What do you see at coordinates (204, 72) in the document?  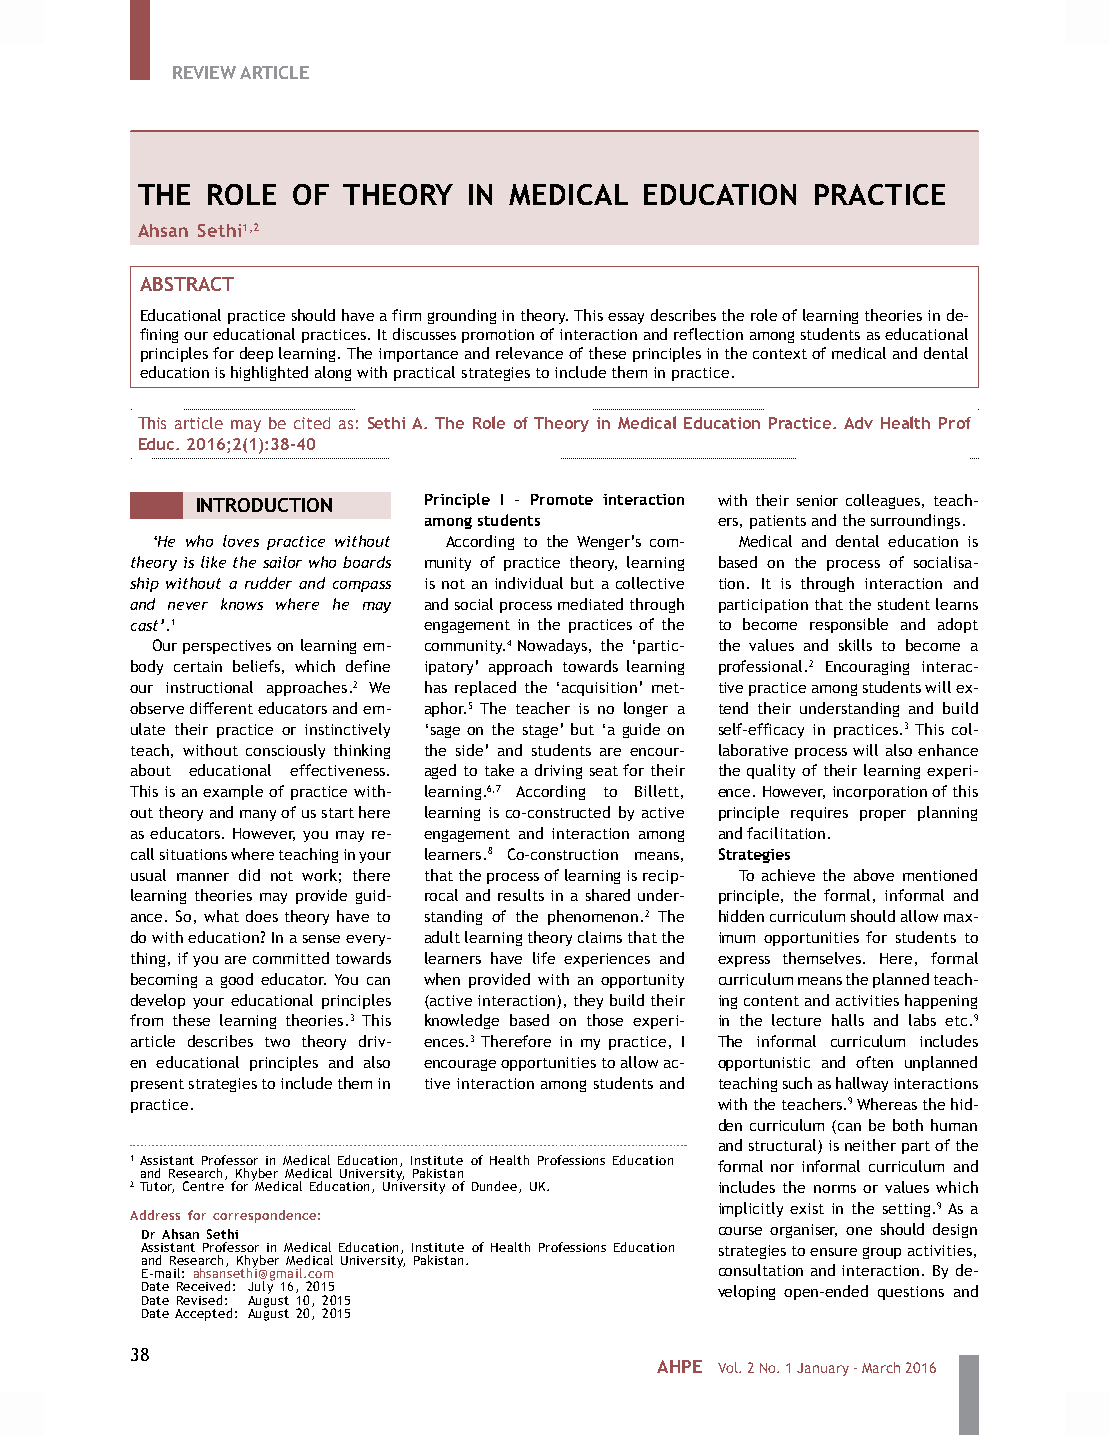 I see `REVIEW` at bounding box center [204, 72].
